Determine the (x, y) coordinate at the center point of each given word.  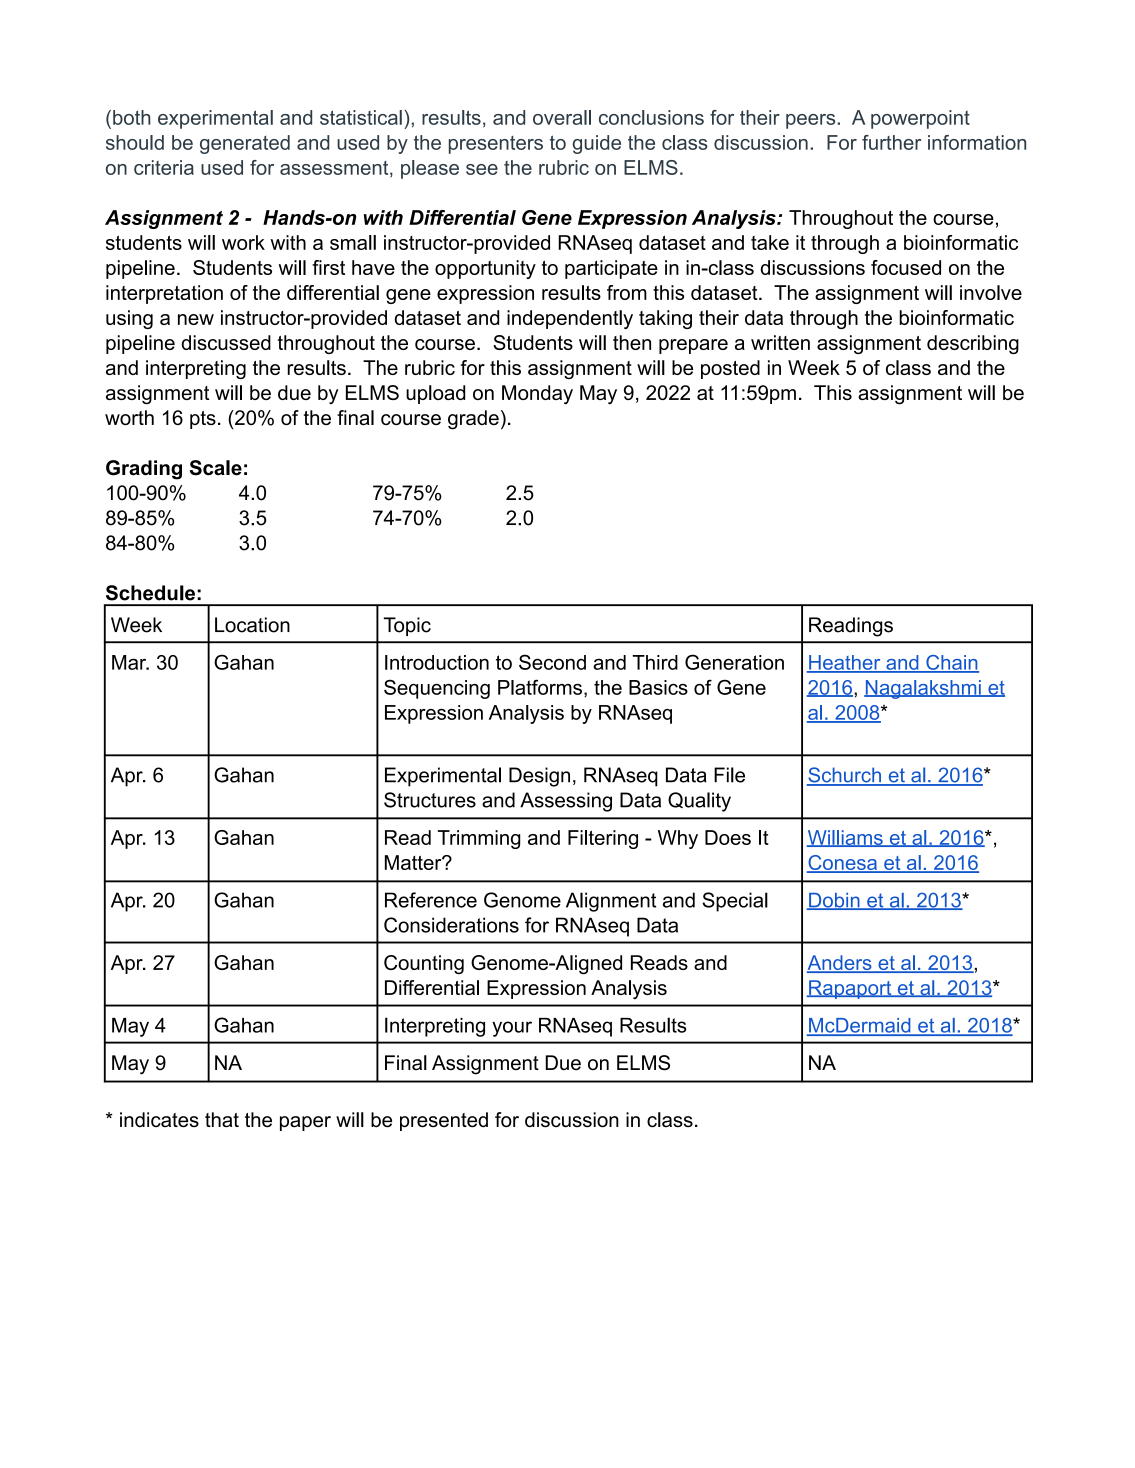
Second (552, 662)
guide (597, 144)
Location (252, 625)
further (891, 142)
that (222, 1120)
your (512, 1029)
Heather (845, 663)
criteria (164, 167)
